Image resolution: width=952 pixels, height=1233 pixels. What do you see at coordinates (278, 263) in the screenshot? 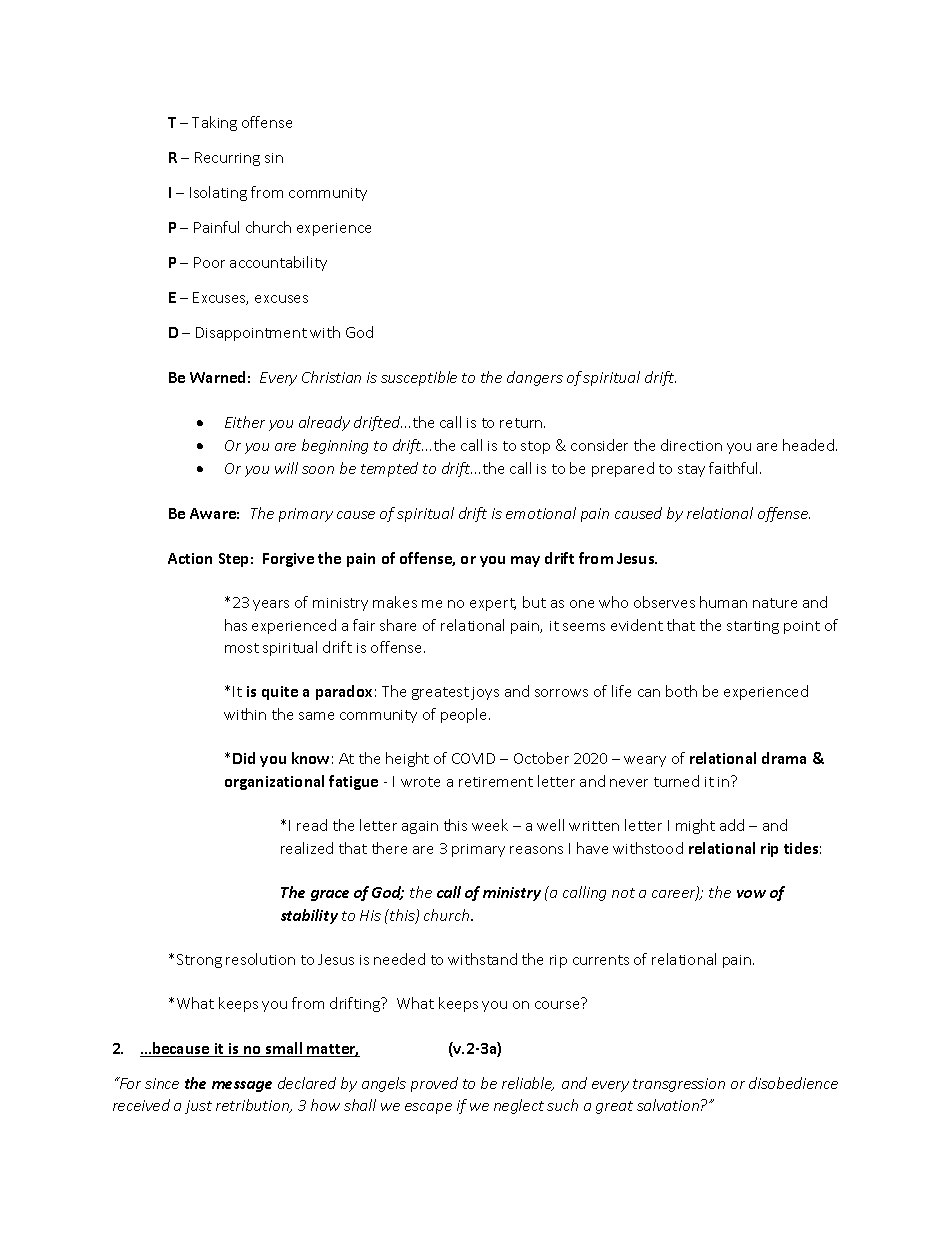
I see `accountability` at bounding box center [278, 263].
